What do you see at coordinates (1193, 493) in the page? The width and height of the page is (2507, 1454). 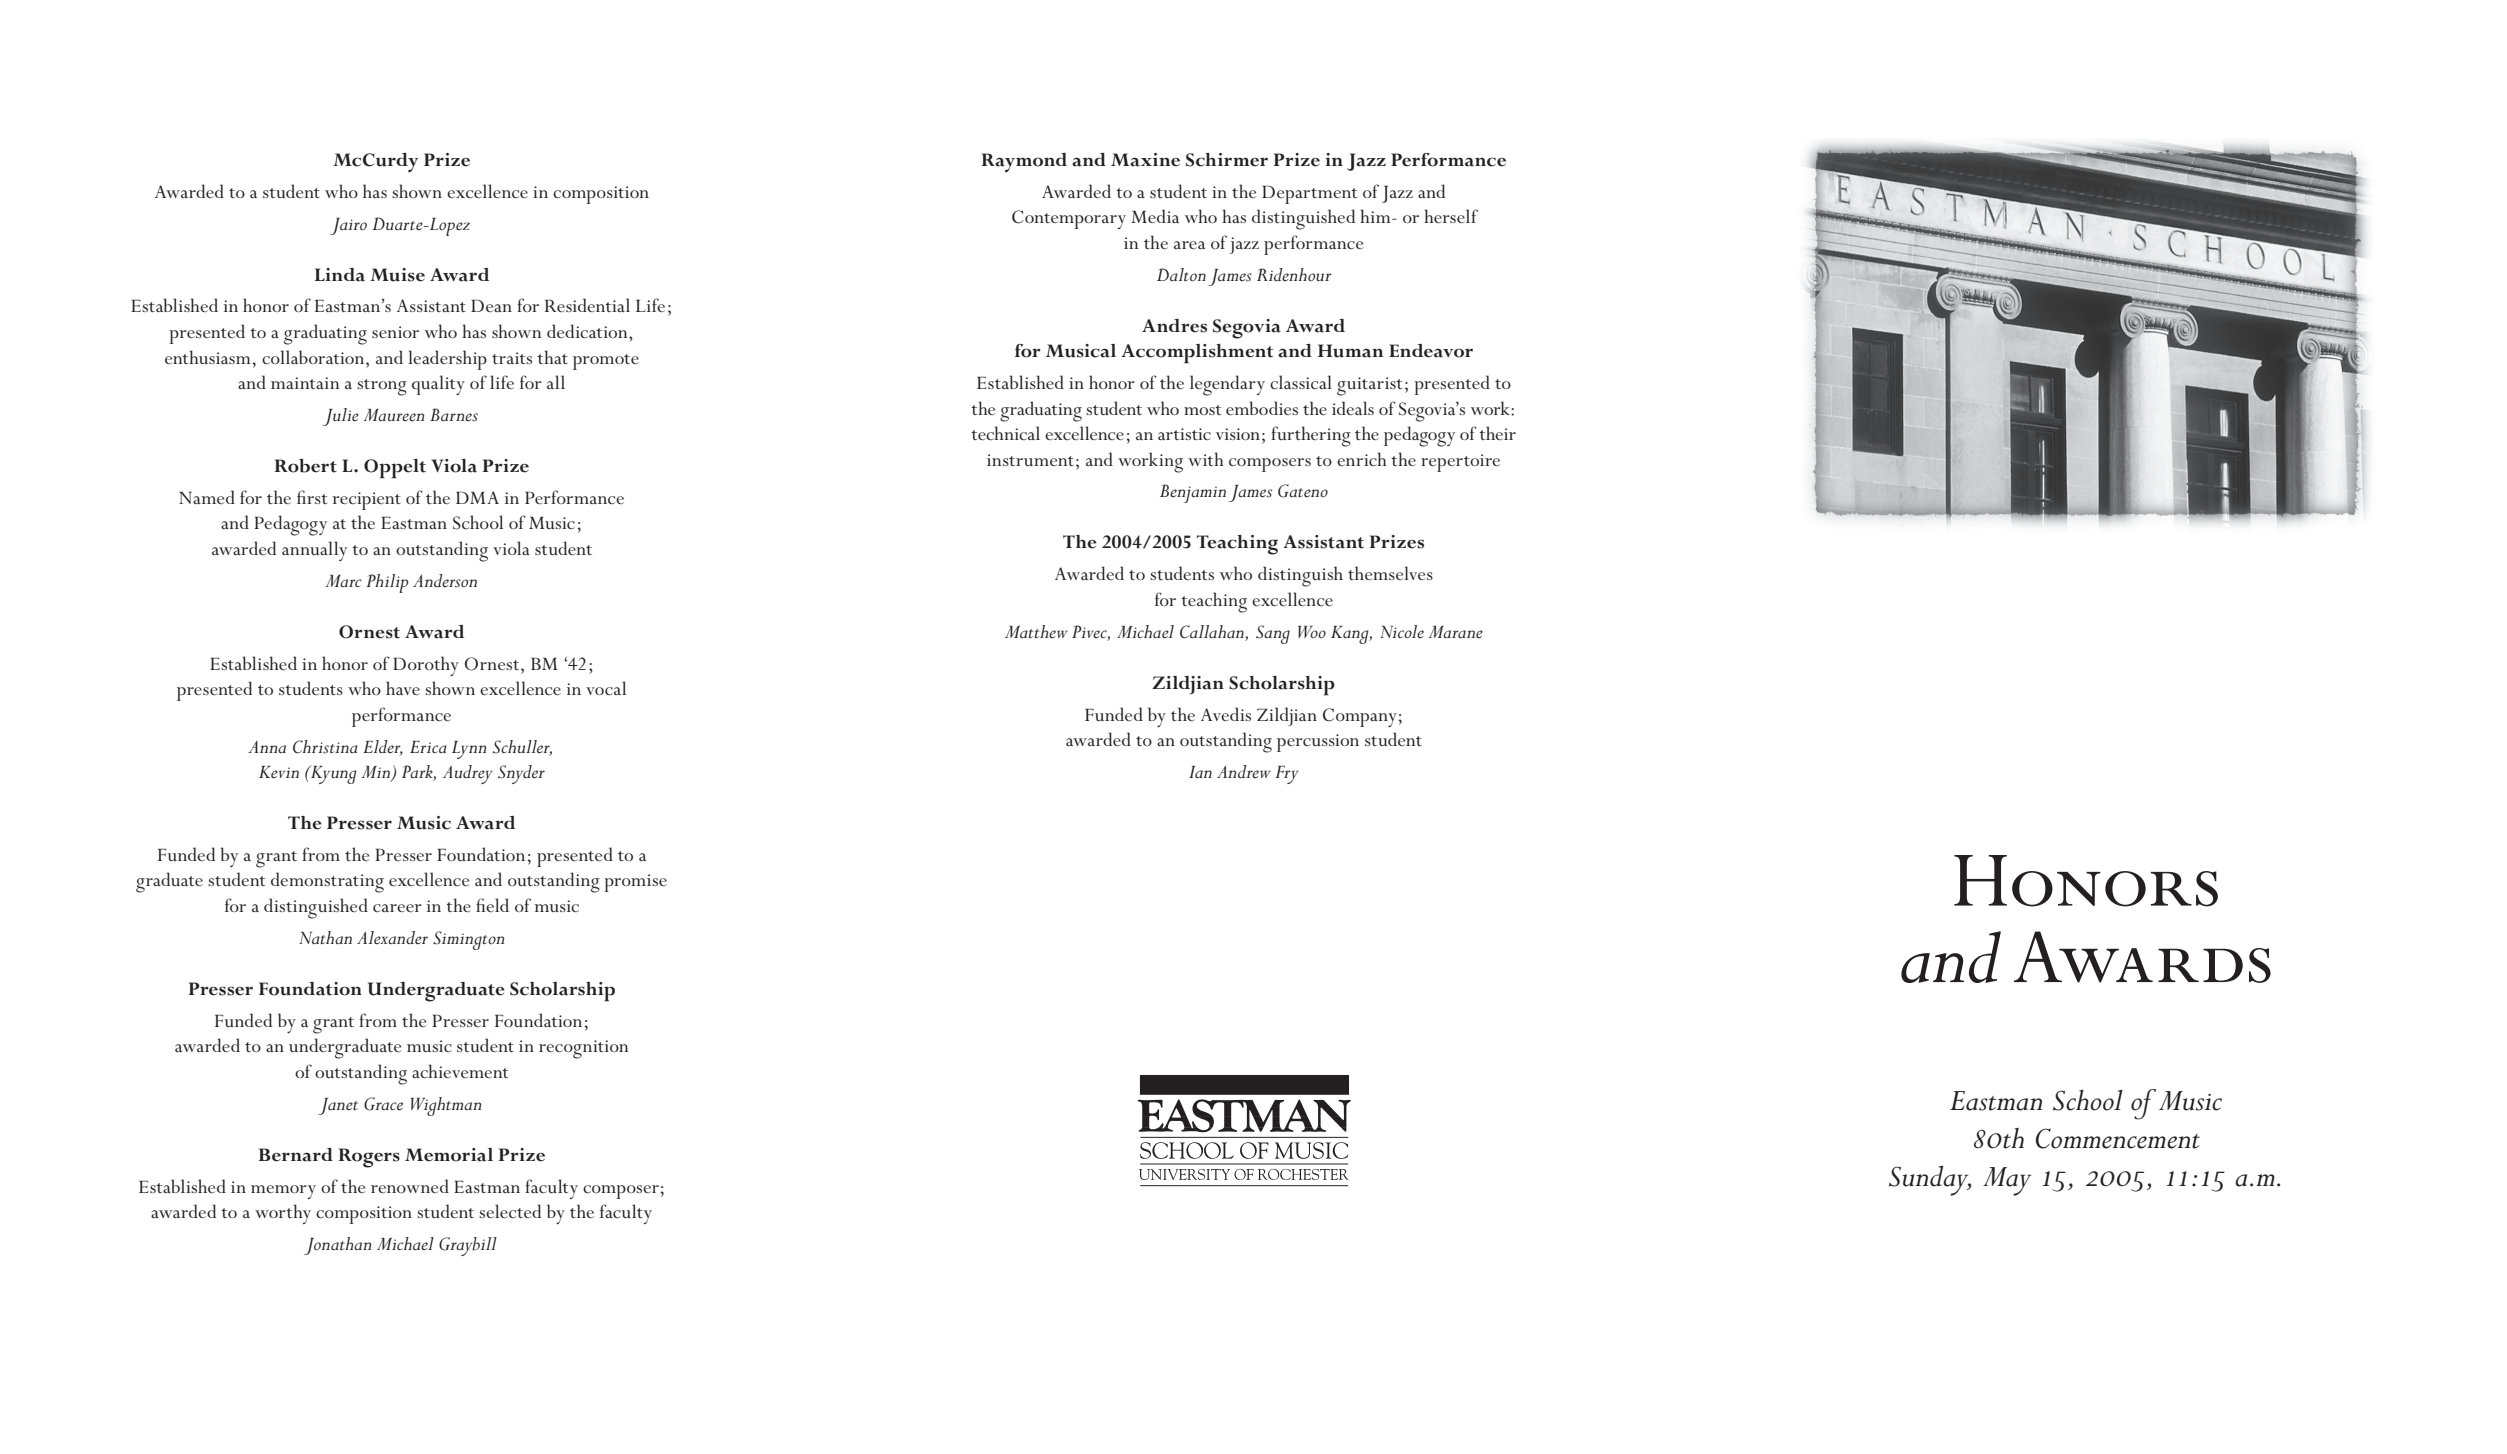 I see `Benjamin` at bounding box center [1193, 493].
